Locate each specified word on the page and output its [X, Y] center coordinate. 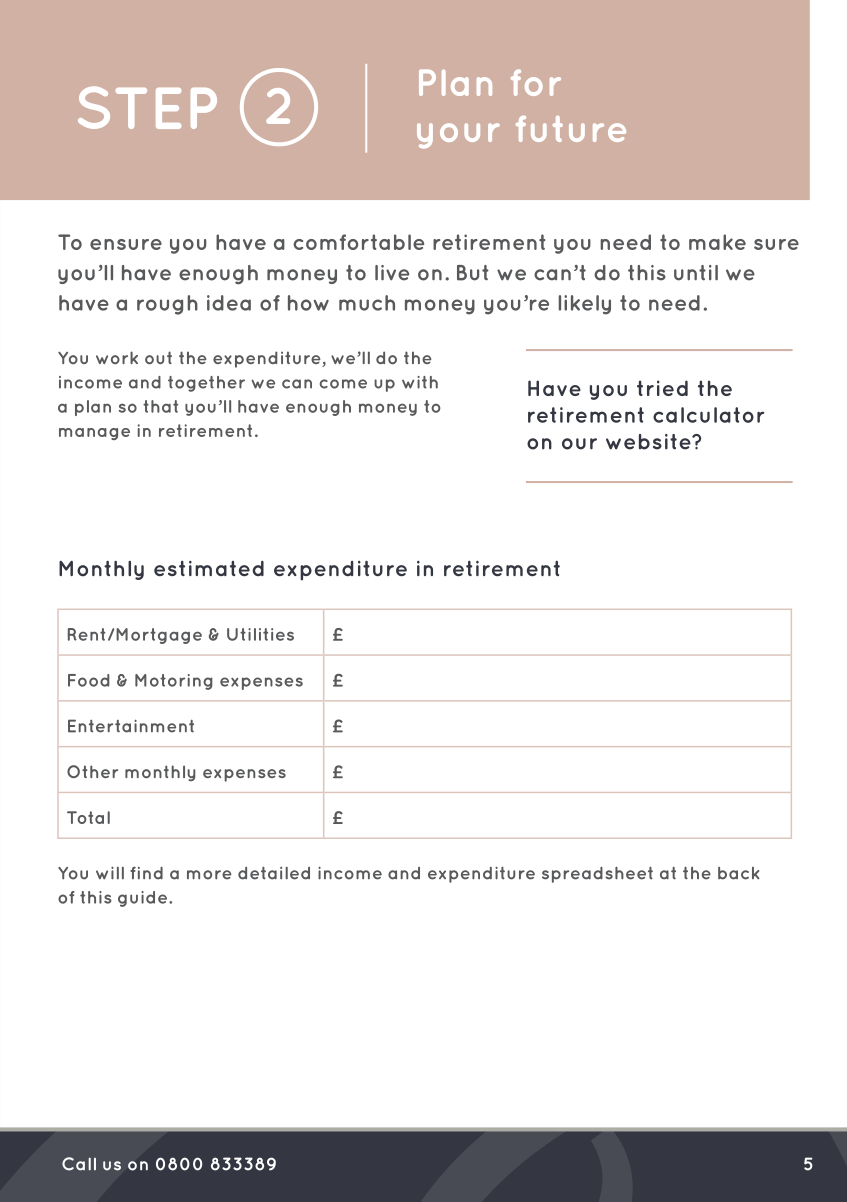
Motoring [174, 682]
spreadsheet [597, 875]
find [146, 873]
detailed [274, 873]
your [458, 136]
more [209, 875]
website [649, 442]
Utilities [260, 634]
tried [662, 388]
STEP [147, 107]
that [160, 406]
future [571, 129]
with [420, 382]
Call [79, 1164]
